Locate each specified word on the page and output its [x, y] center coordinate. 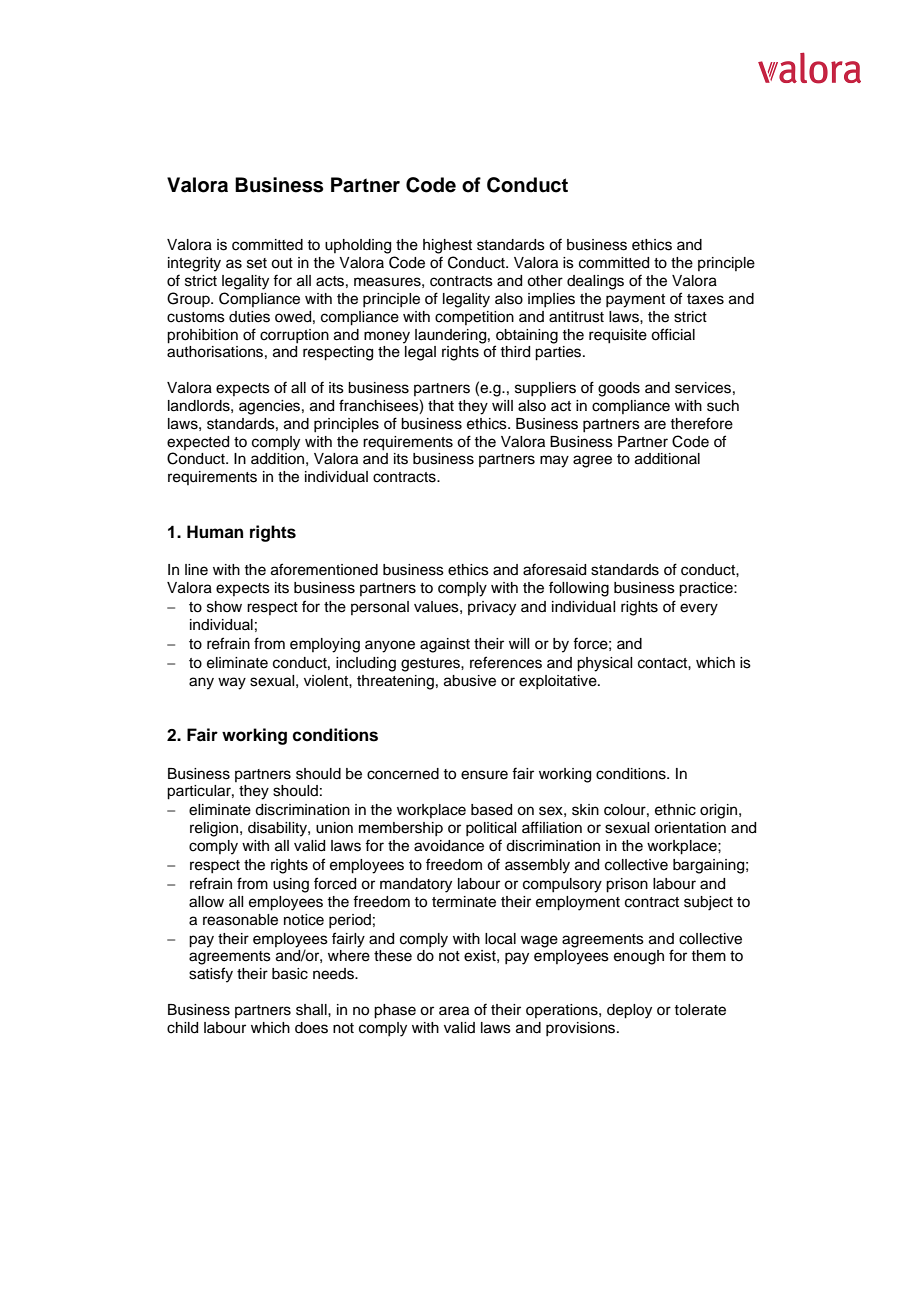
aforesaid [554, 569]
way [232, 683]
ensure [484, 775]
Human [215, 532]
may [554, 461]
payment [635, 301]
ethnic [675, 810]
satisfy [211, 975]
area [454, 1011]
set [257, 263]
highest [447, 246]
